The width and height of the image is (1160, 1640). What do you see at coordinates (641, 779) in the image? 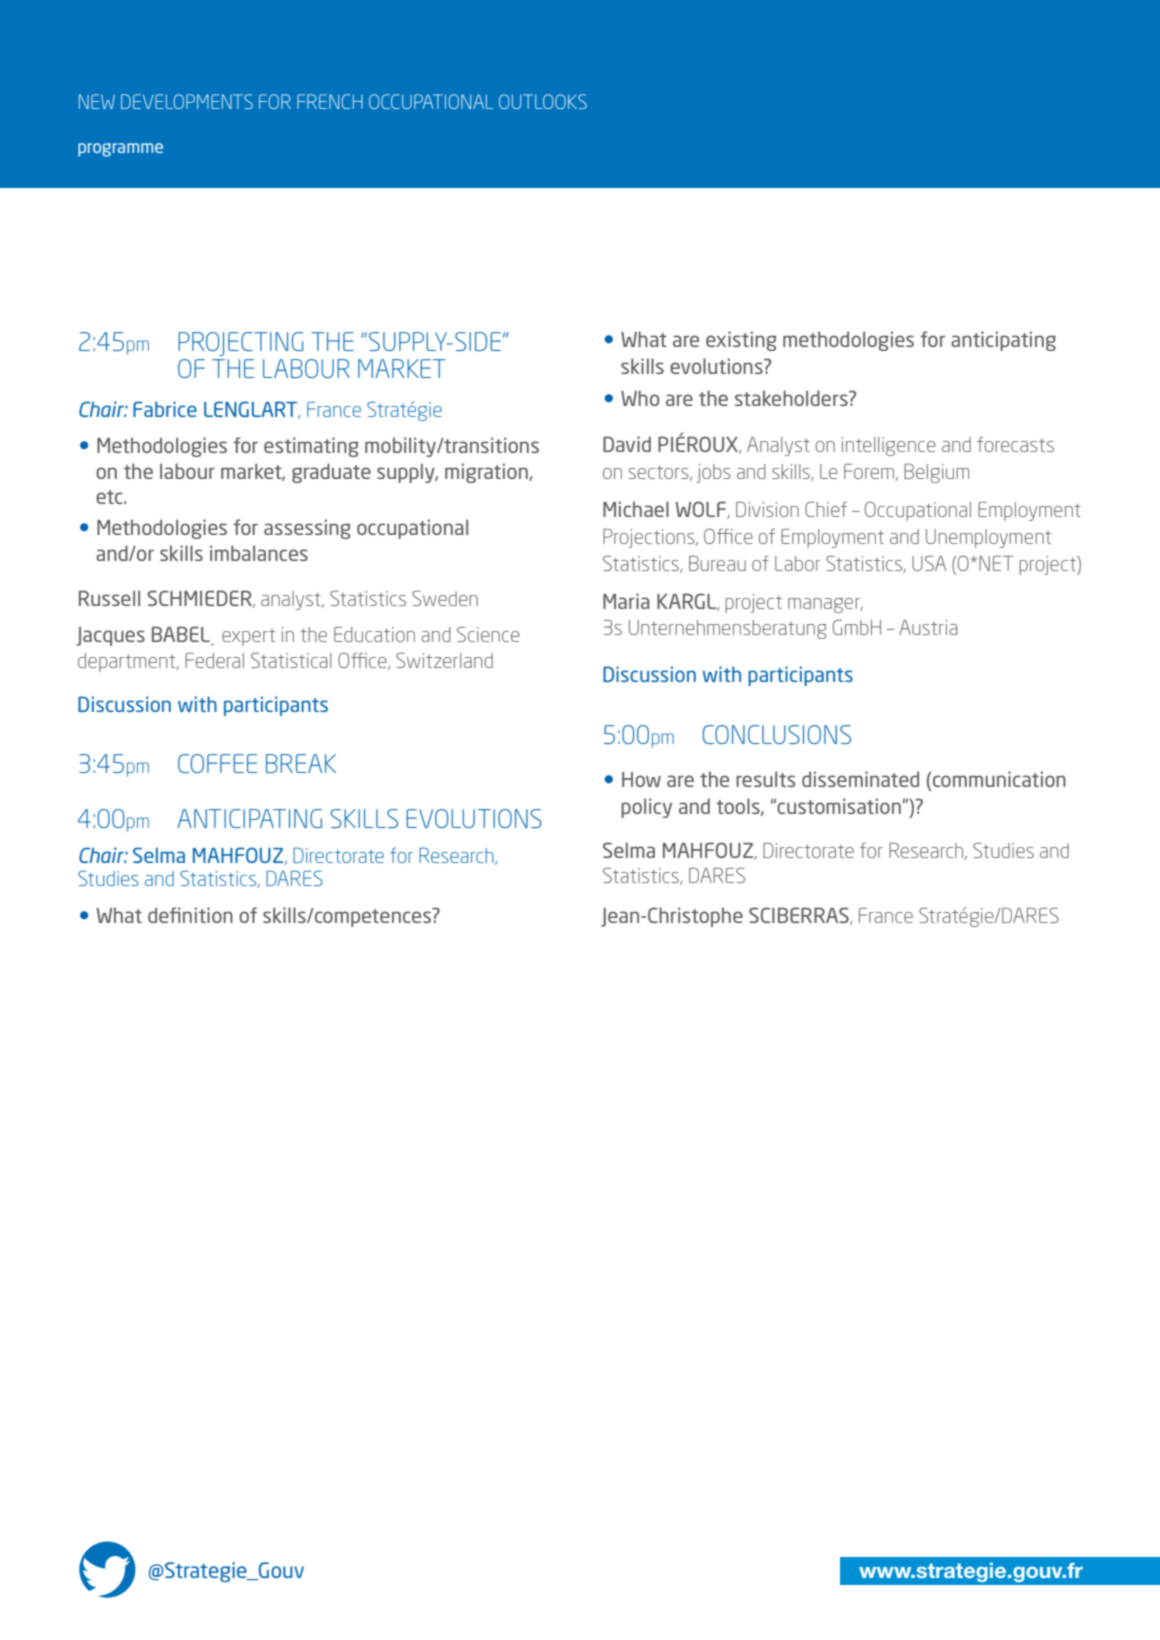
I see `how` at bounding box center [641, 779].
